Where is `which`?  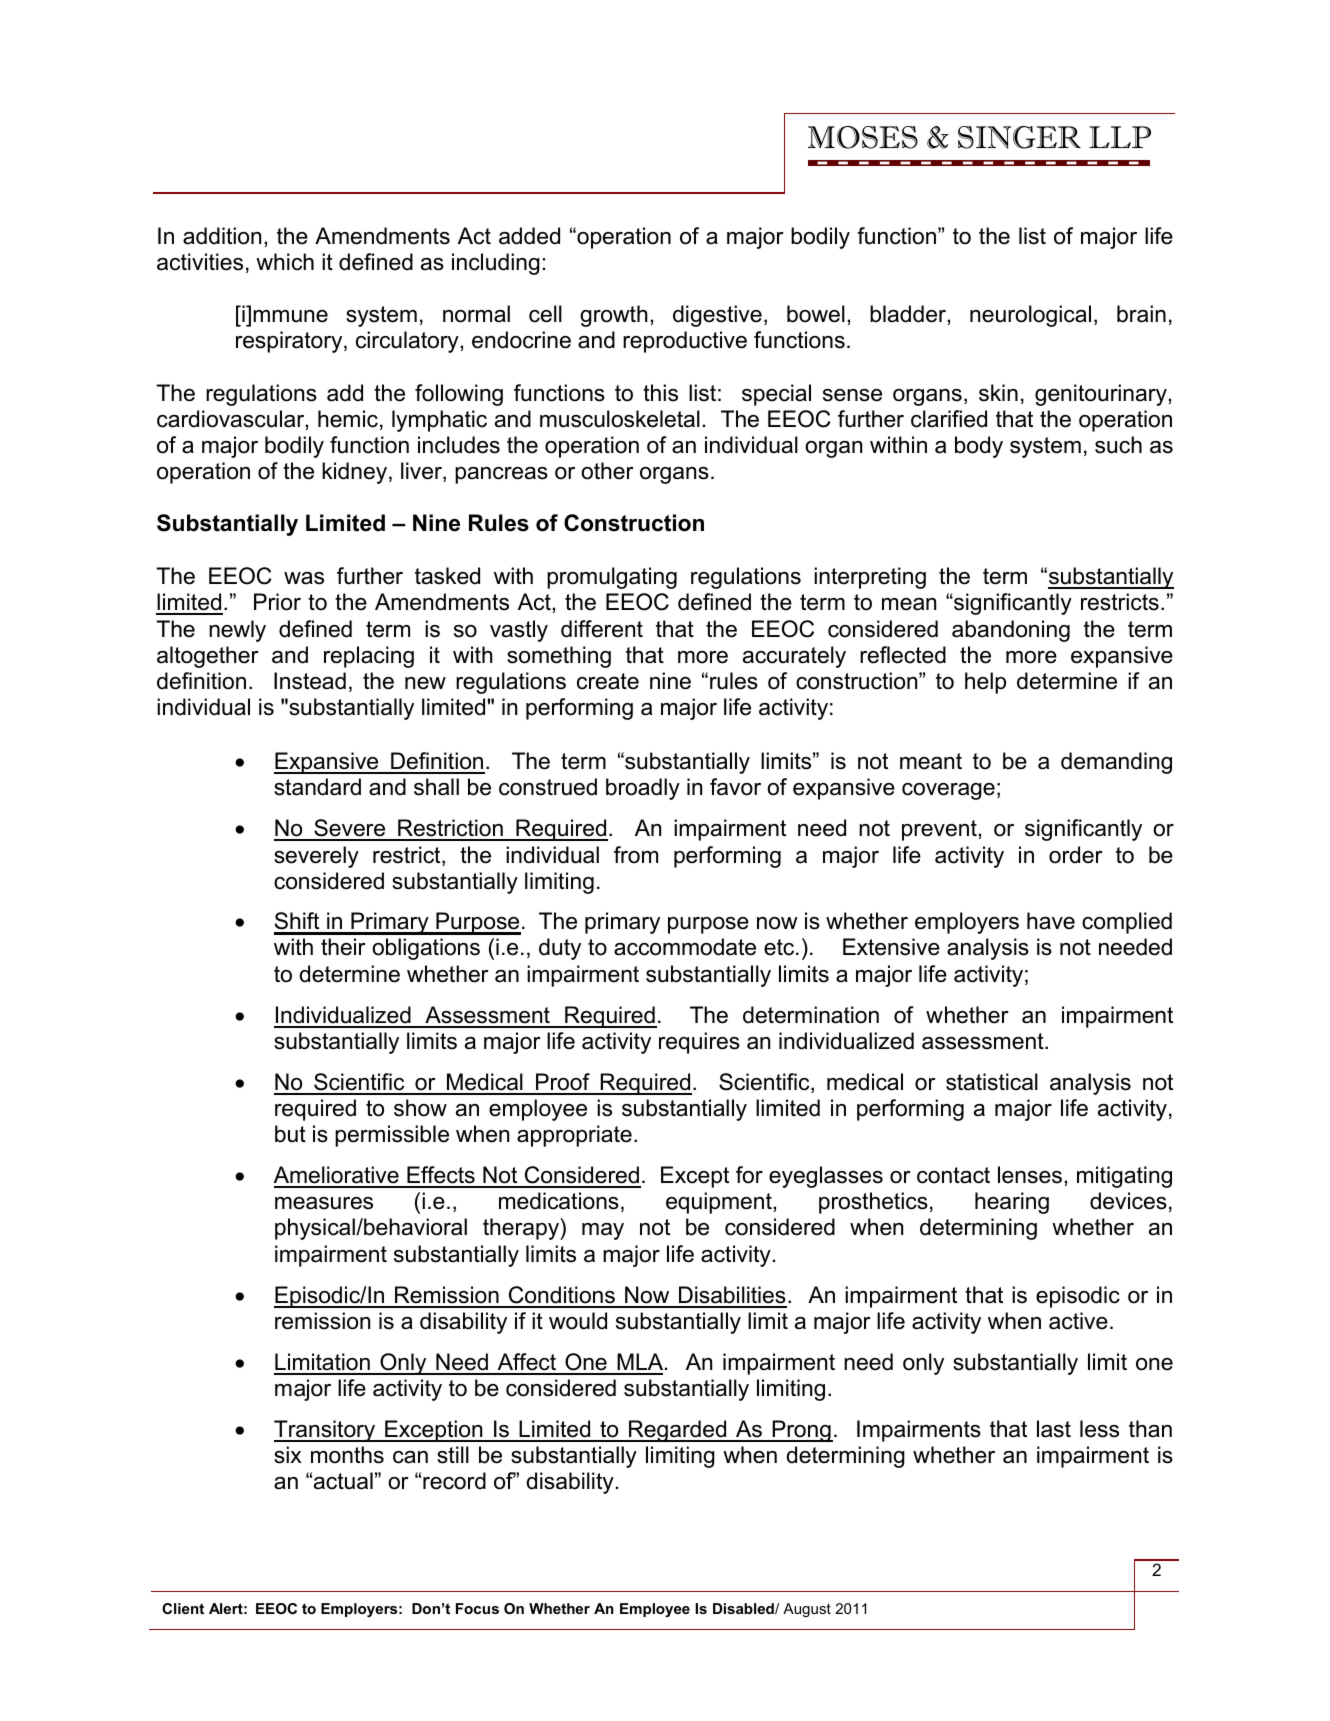 which is located at coordinates (285, 262).
